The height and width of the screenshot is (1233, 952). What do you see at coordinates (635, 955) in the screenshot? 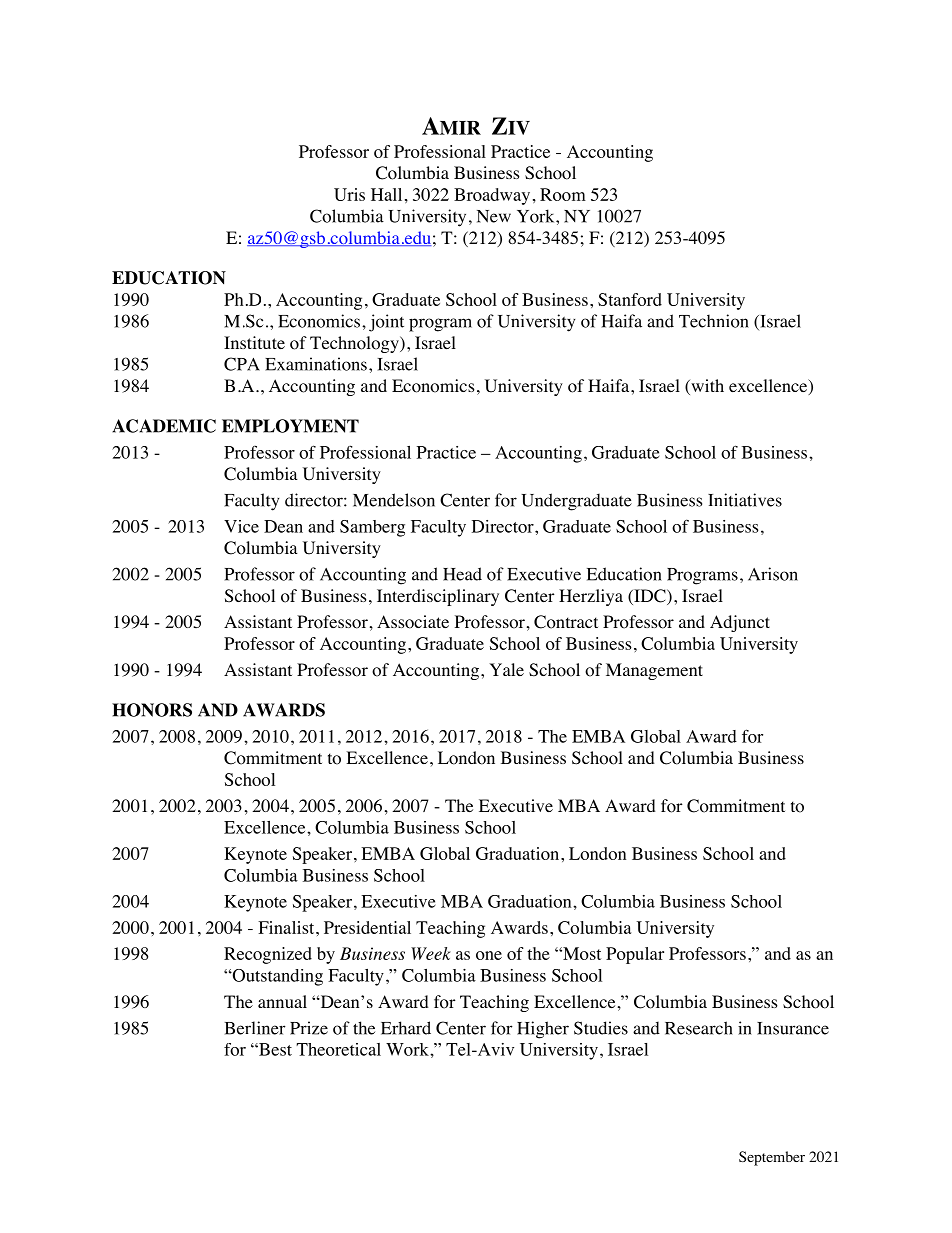
I see `Popular` at bounding box center [635, 955].
